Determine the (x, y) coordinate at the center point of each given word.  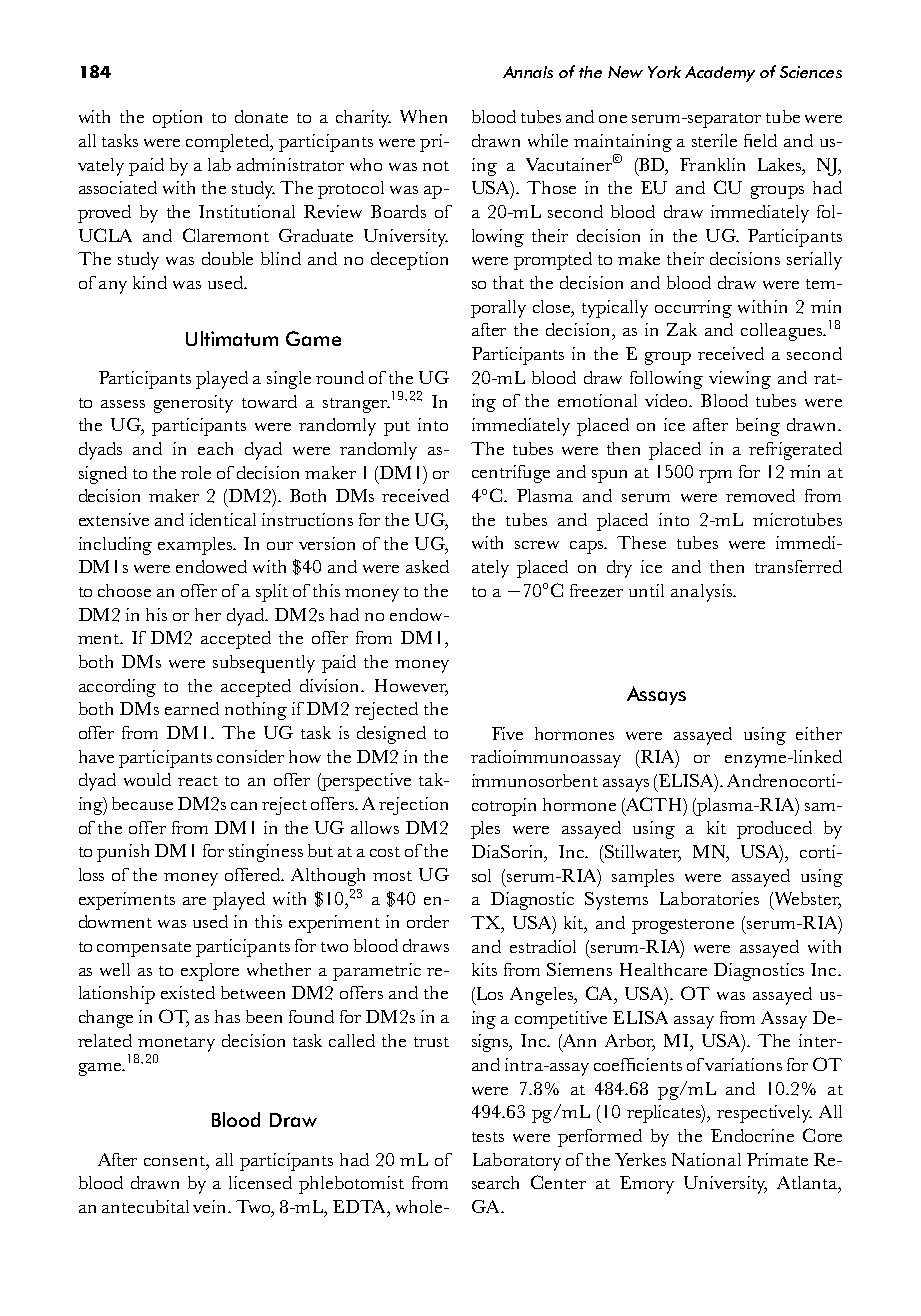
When (423, 116)
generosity (193, 404)
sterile (714, 140)
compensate (144, 949)
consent (175, 1161)
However (411, 687)
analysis (702, 593)
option (177, 119)
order (428, 921)
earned (192, 708)
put (397, 428)
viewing (740, 380)
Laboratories (709, 898)
